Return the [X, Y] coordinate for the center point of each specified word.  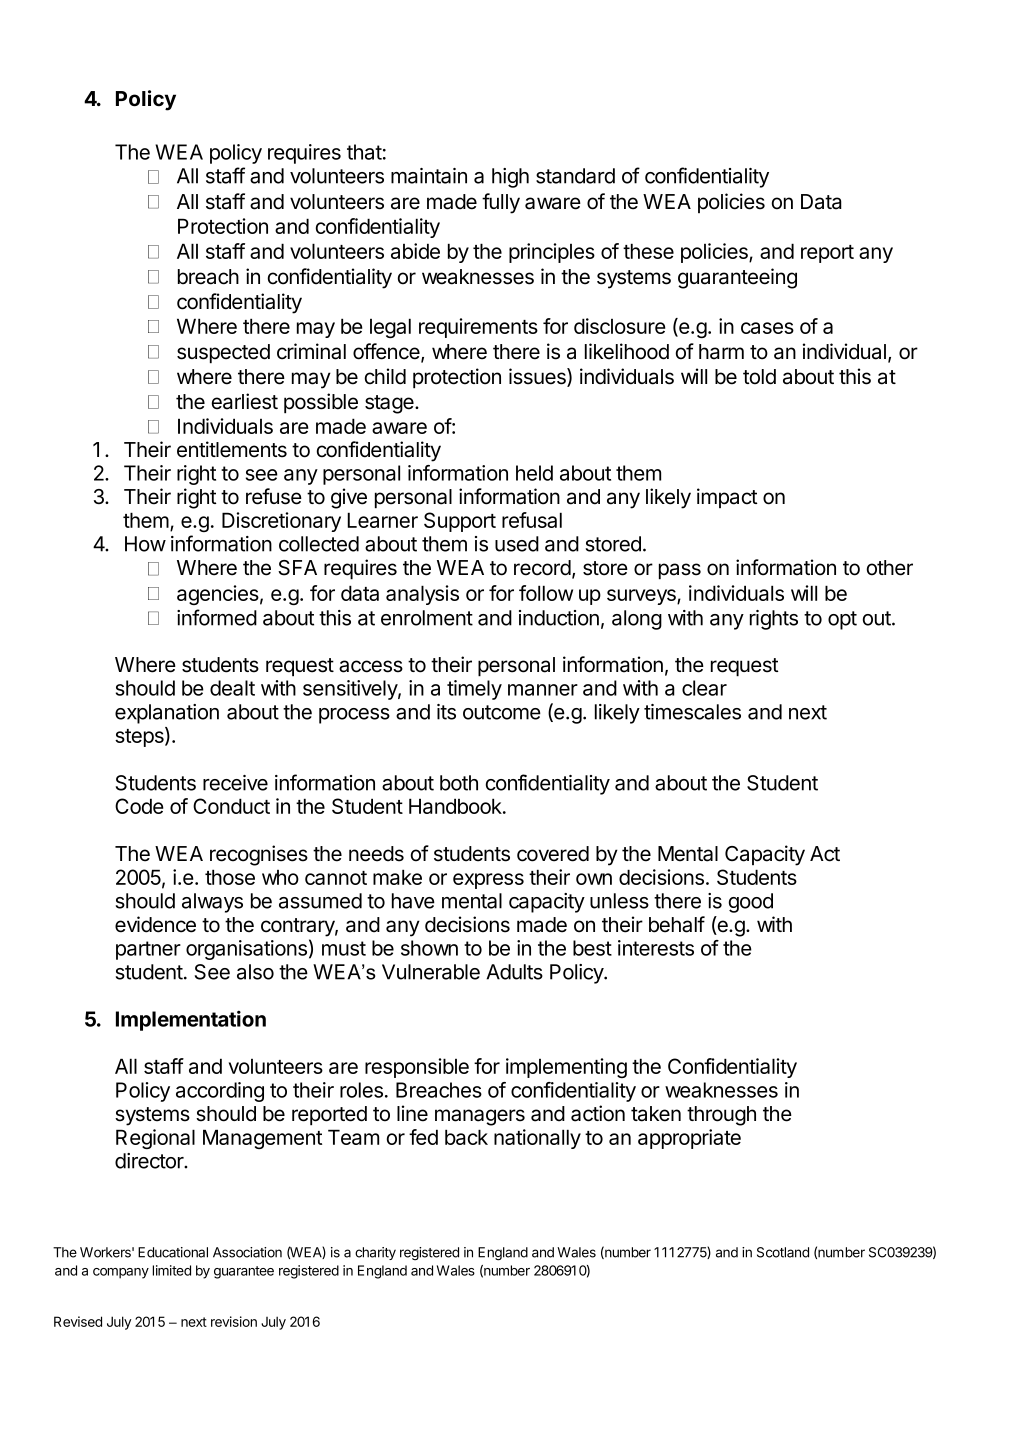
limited [172, 1270]
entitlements [232, 449]
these [648, 251]
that [364, 152]
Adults [514, 972]
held [534, 473]
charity [375, 1253]
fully [501, 203]
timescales [692, 712]
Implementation [191, 1020]
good [751, 903]
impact [727, 498]
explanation [167, 714]
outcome [502, 712]
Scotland [783, 1252]
